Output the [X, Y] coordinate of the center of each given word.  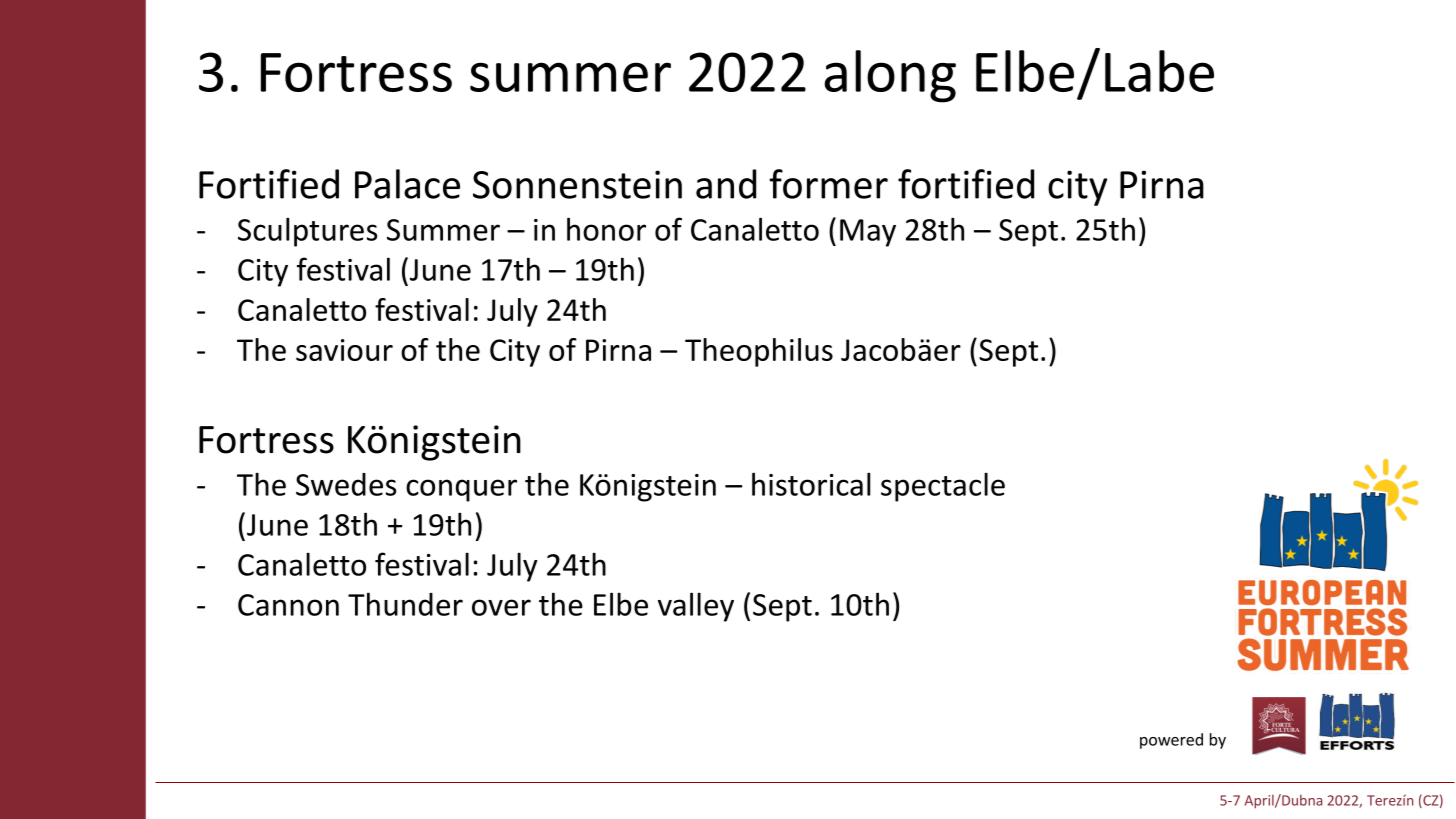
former [828, 184]
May [868, 233]
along [890, 76]
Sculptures [307, 232]
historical [811, 484]
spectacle [943, 487]
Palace [407, 184]
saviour [344, 350]
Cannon [288, 605]
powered [1171, 741]
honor [606, 229]
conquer [461, 490]
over [501, 607]
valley [696, 607]
